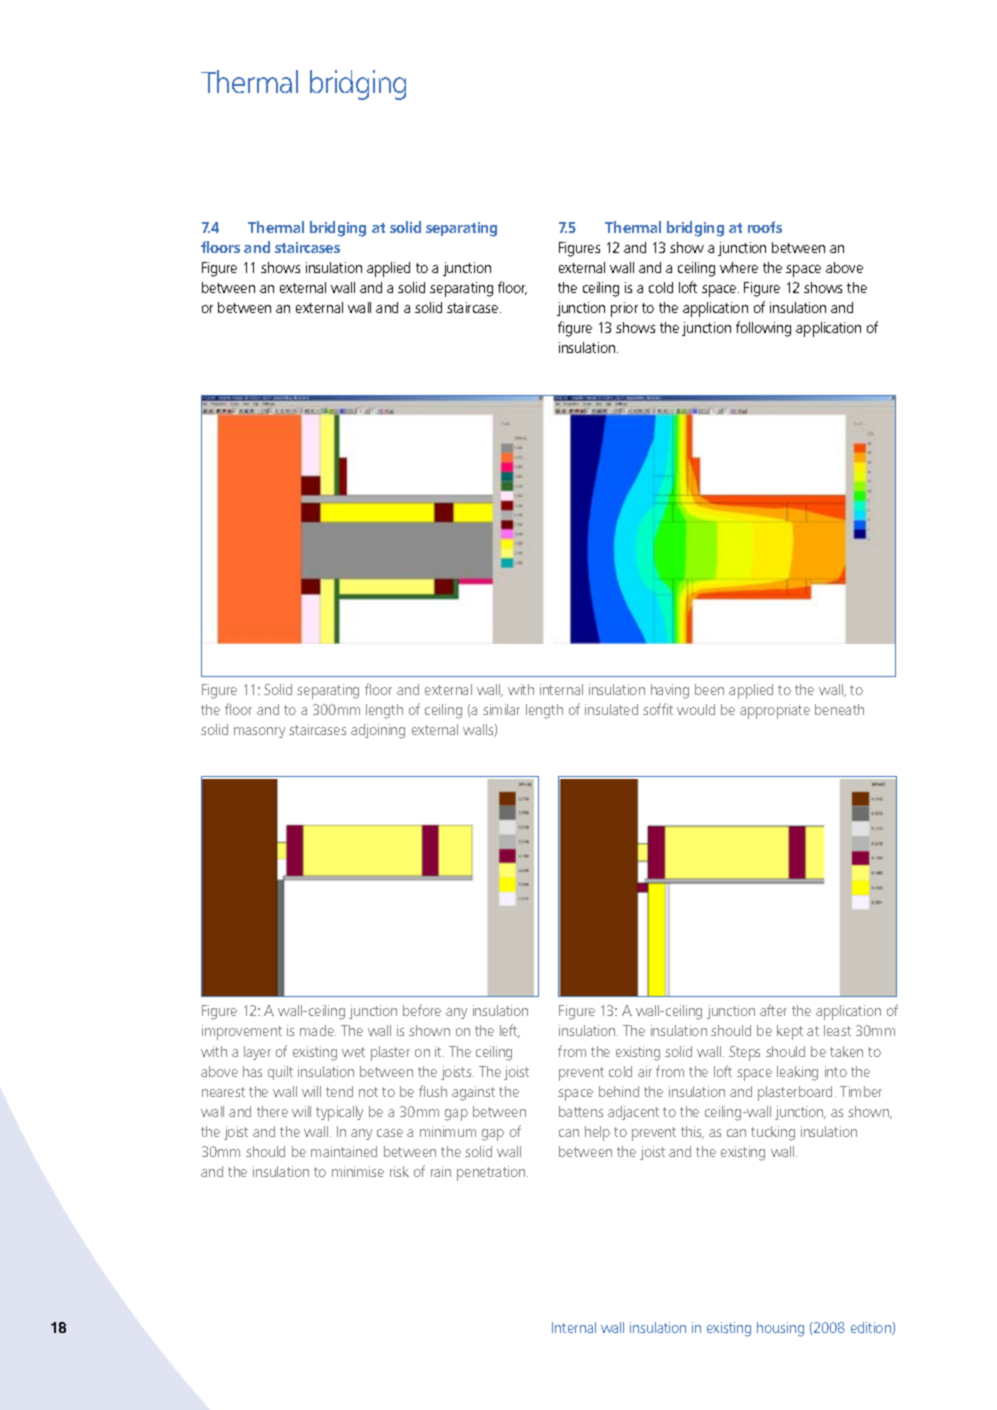 This screenshot has width=997, height=1410. I want to click on left, so click(510, 1031).
